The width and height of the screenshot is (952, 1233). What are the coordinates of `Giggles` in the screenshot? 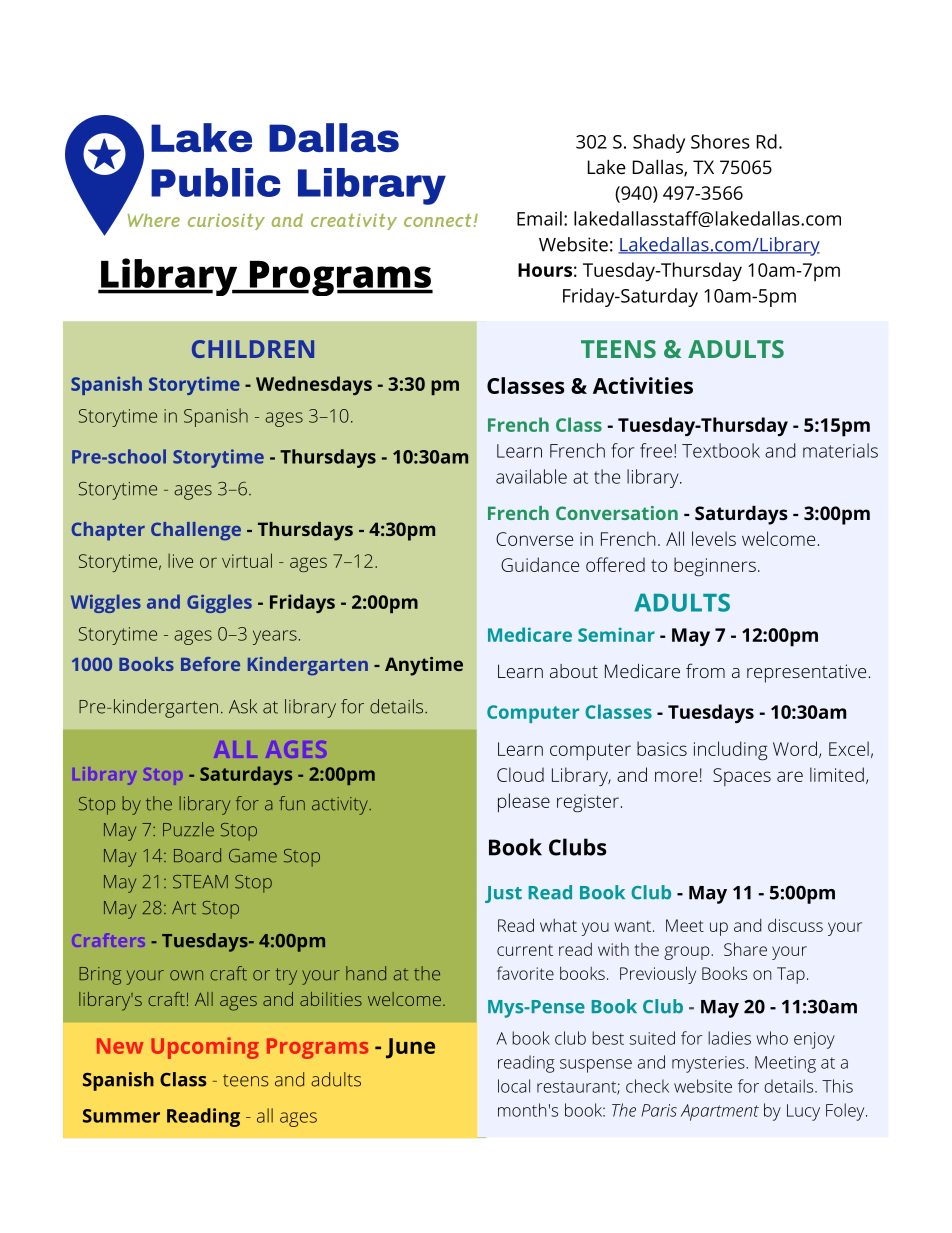 It's located at (219, 603).
